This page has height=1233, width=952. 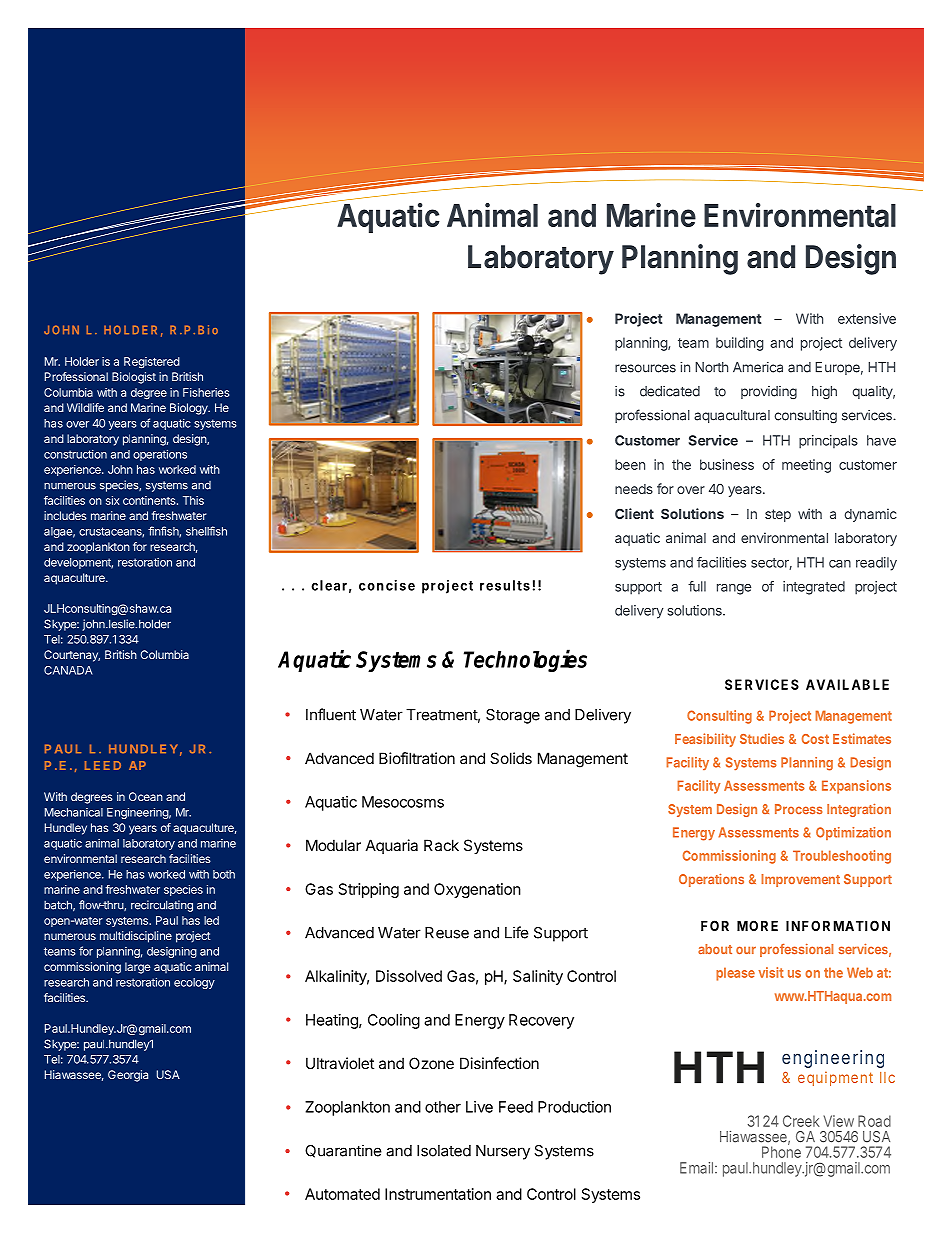 What do you see at coordinates (68, 670) in the page?
I see `CANADA` at bounding box center [68, 670].
